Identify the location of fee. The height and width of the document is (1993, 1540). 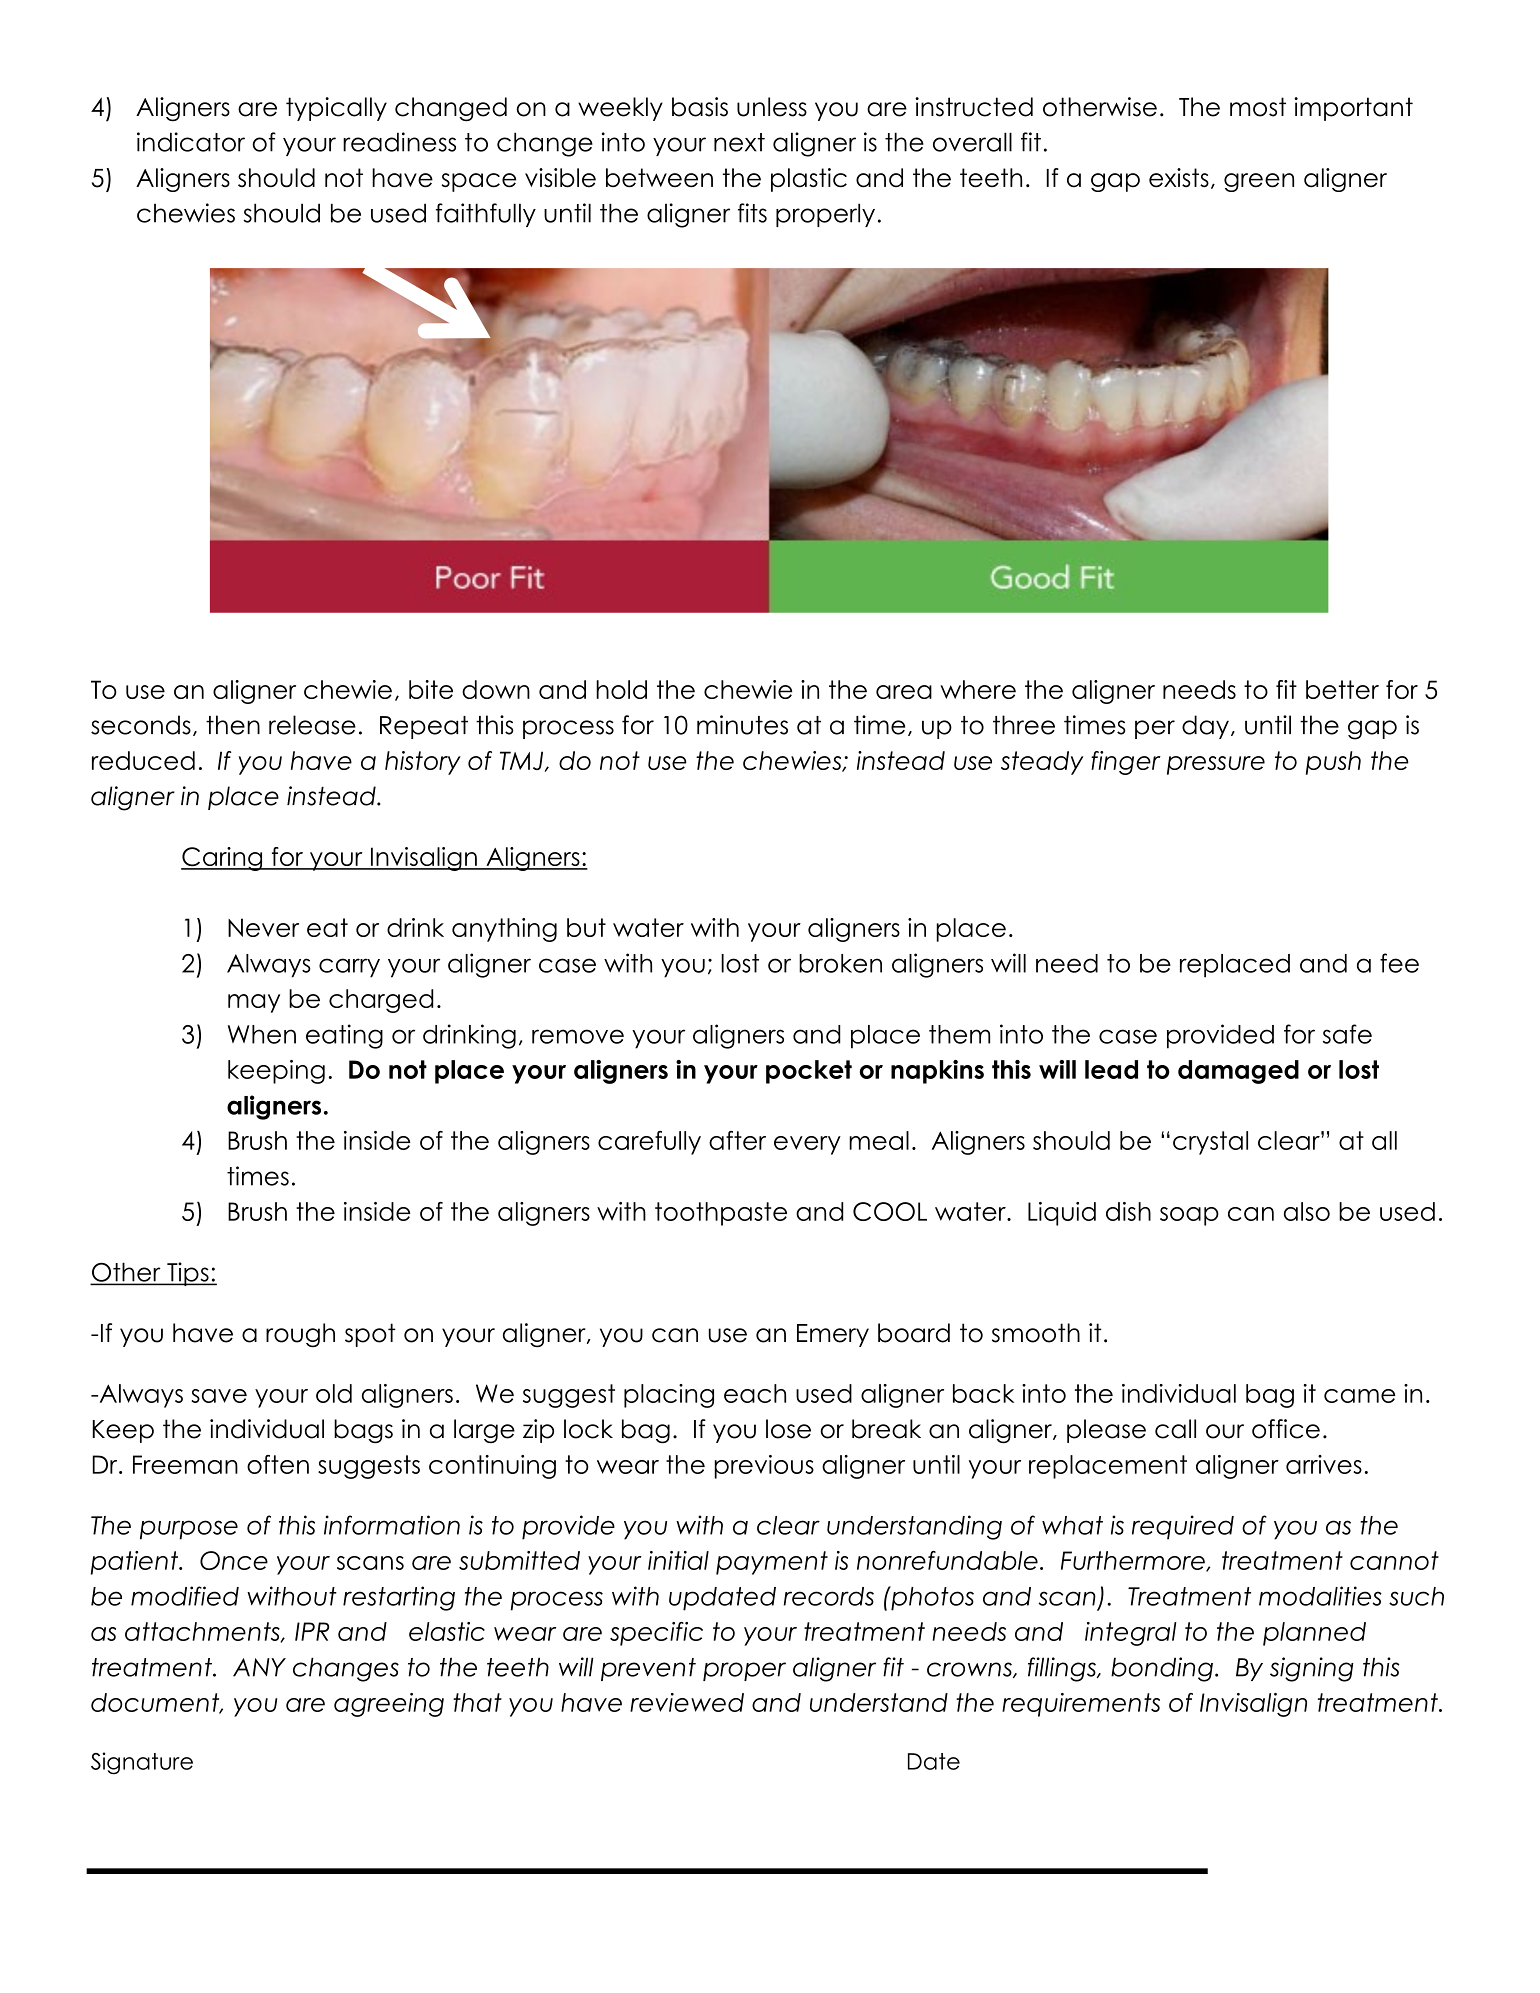
(1399, 963).
